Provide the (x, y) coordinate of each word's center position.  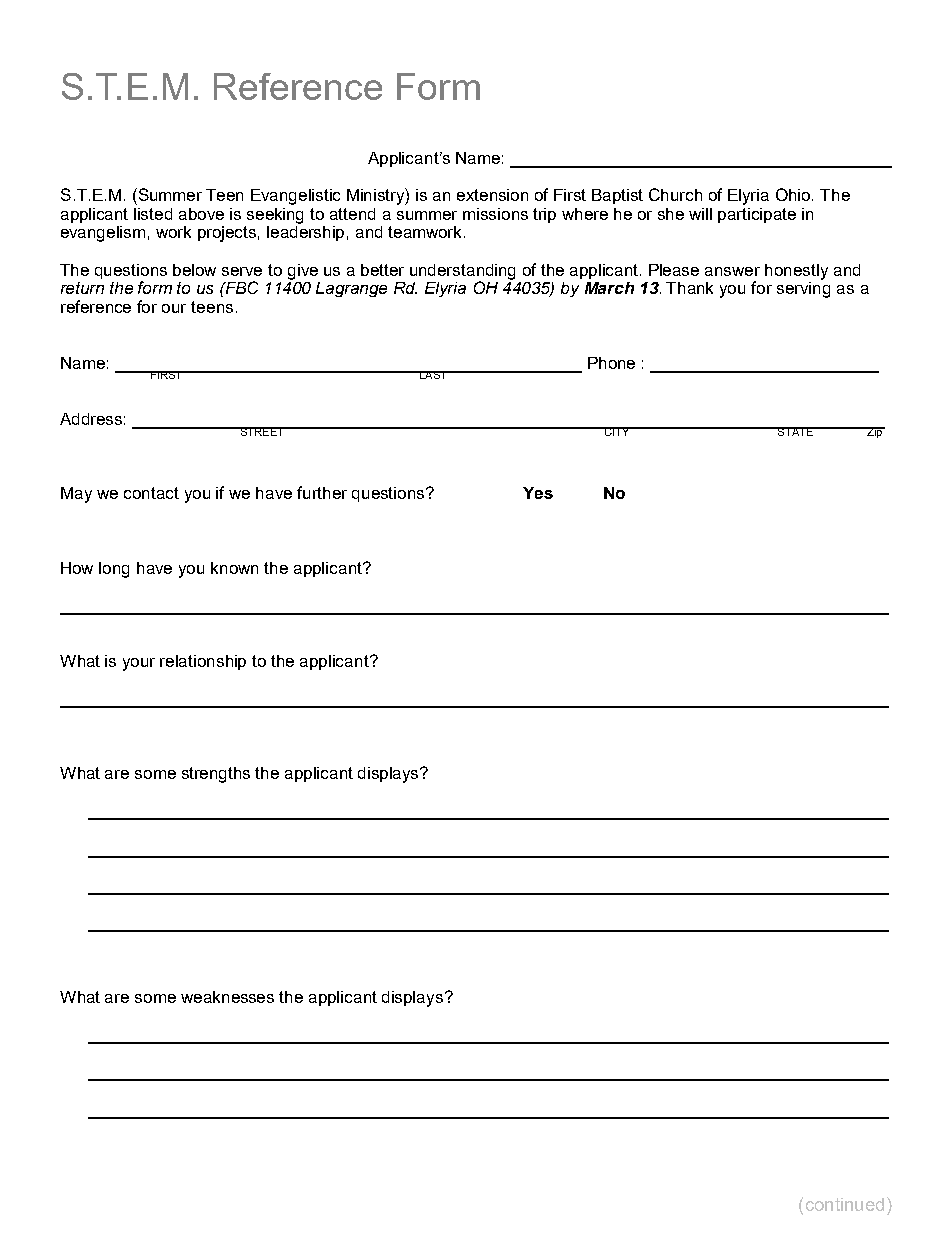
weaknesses (227, 997)
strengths (216, 775)
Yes (538, 493)
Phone (611, 363)
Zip (875, 432)
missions (495, 214)
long (114, 570)
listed (153, 214)
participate (757, 215)
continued (845, 1204)
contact (151, 493)
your (139, 664)
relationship (203, 662)
